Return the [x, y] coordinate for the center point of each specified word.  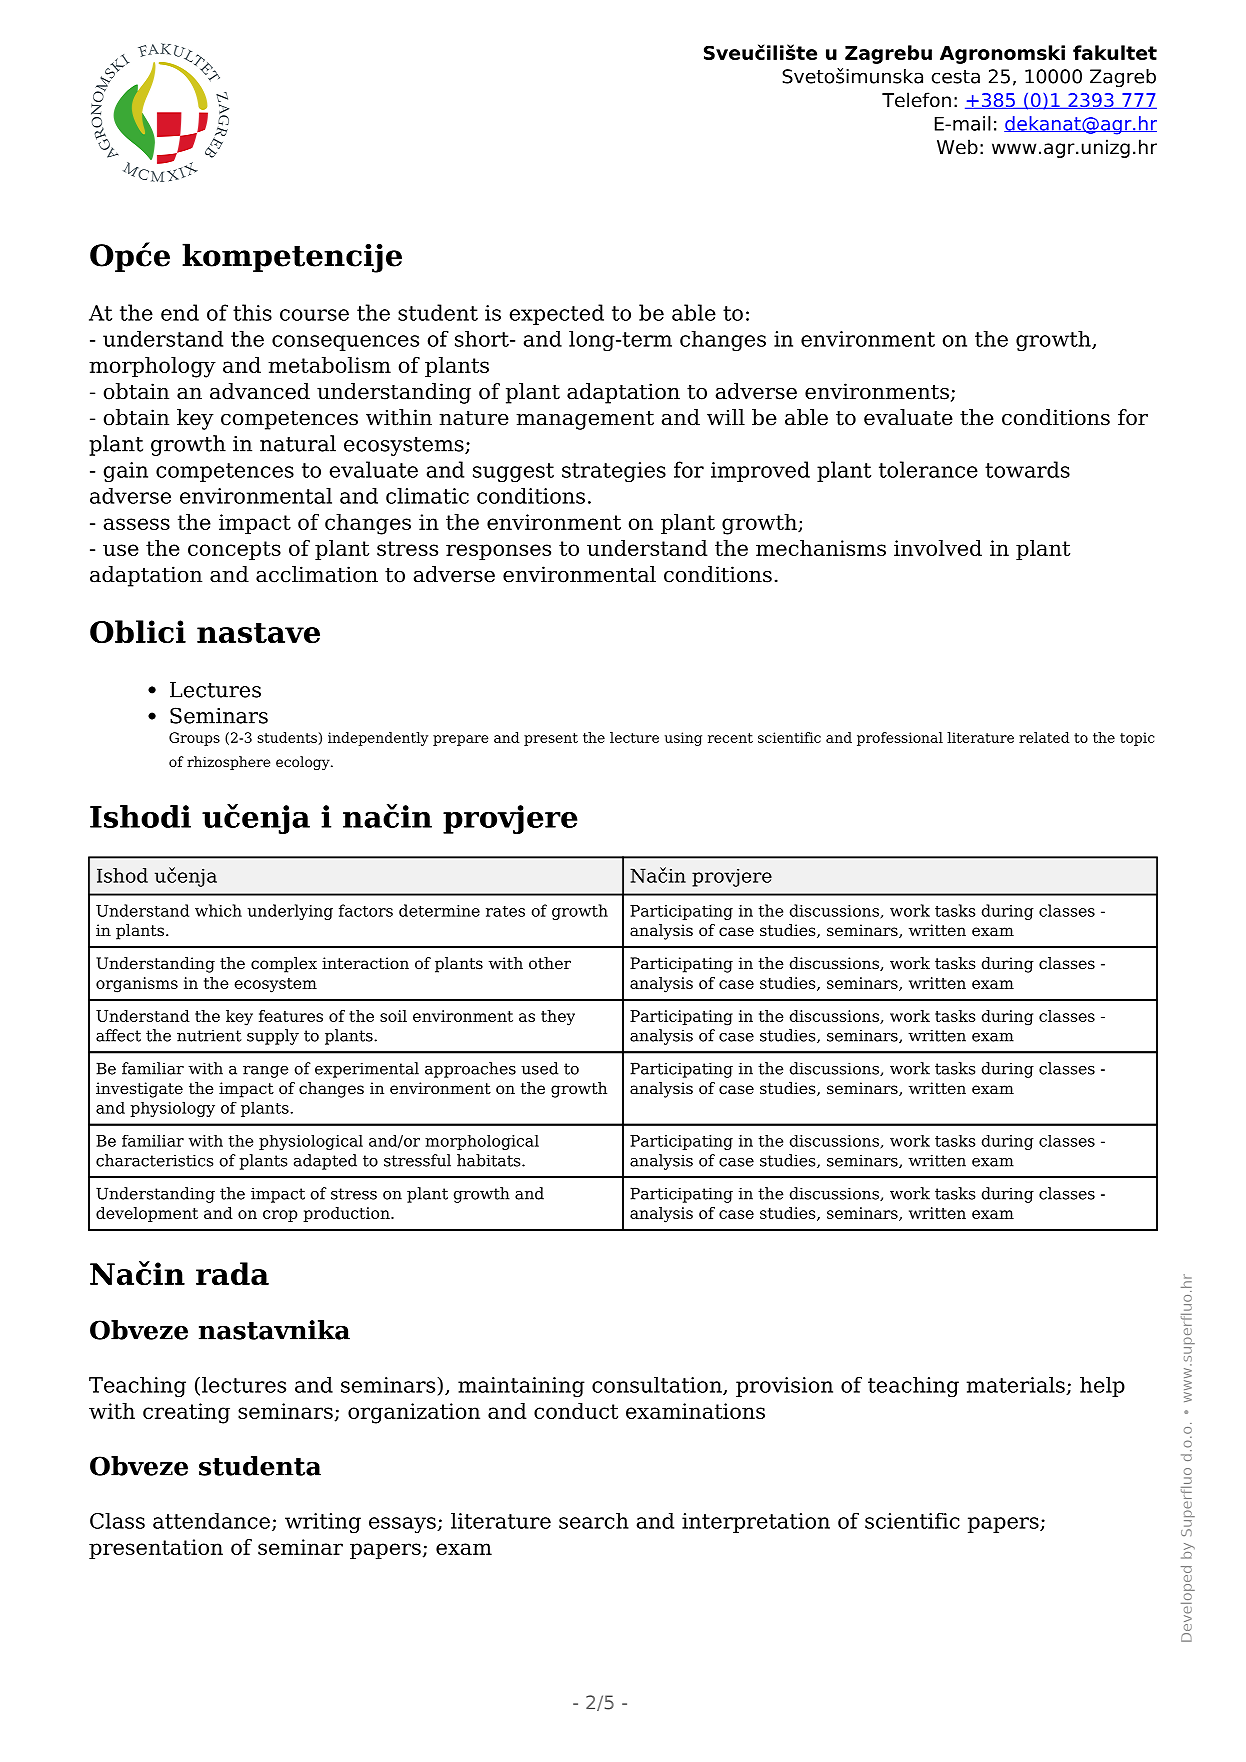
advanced [260, 391]
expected [557, 314]
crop [280, 1216]
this [252, 312]
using [683, 739]
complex [284, 965]
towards [1027, 469]
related [1044, 737]
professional [900, 739]
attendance [211, 1521]
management [585, 420]
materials [1017, 1386]
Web [957, 147]
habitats [490, 1160]
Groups [194, 739]
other [550, 963]
